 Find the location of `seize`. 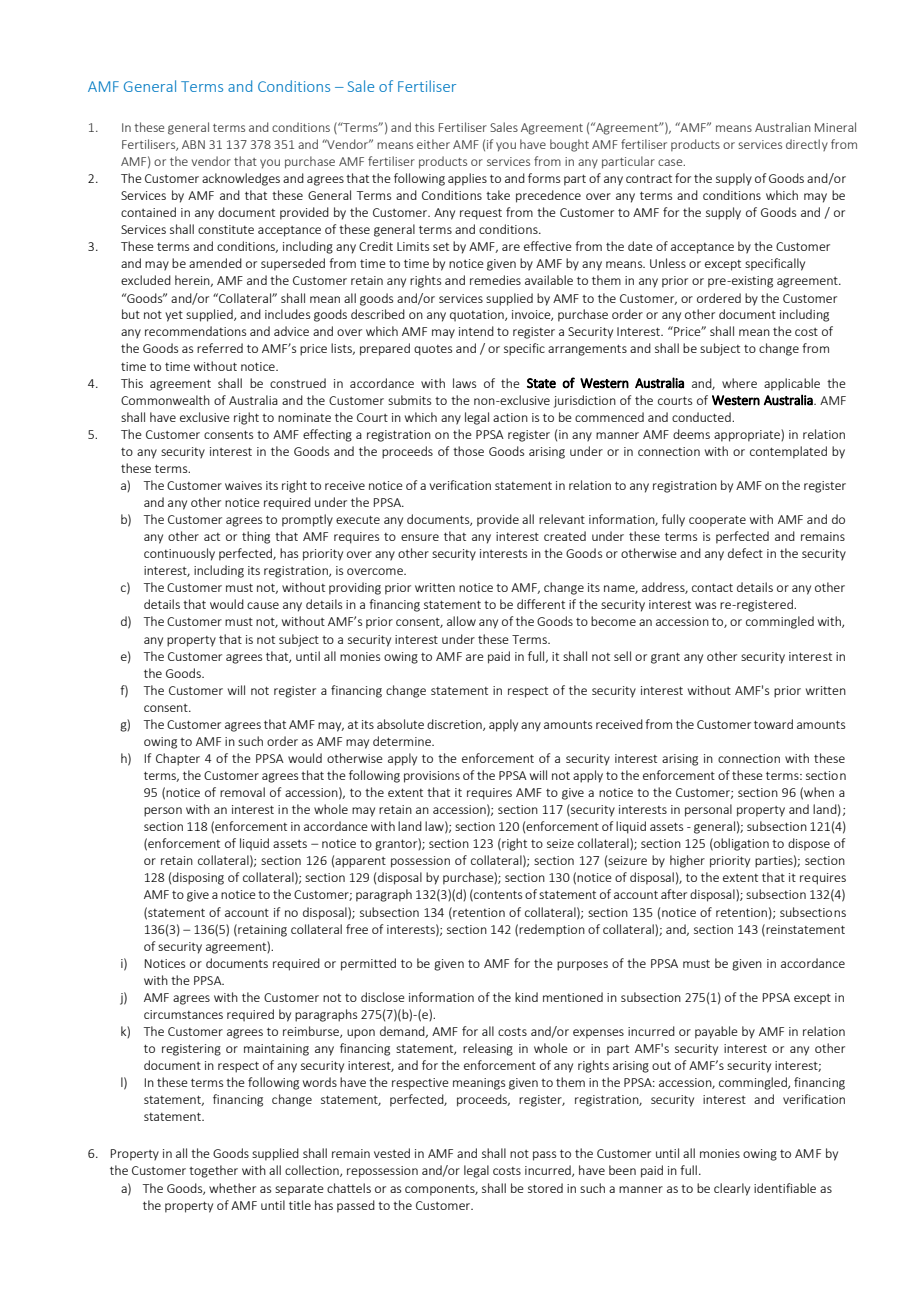

seize is located at coordinates (560, 843).
